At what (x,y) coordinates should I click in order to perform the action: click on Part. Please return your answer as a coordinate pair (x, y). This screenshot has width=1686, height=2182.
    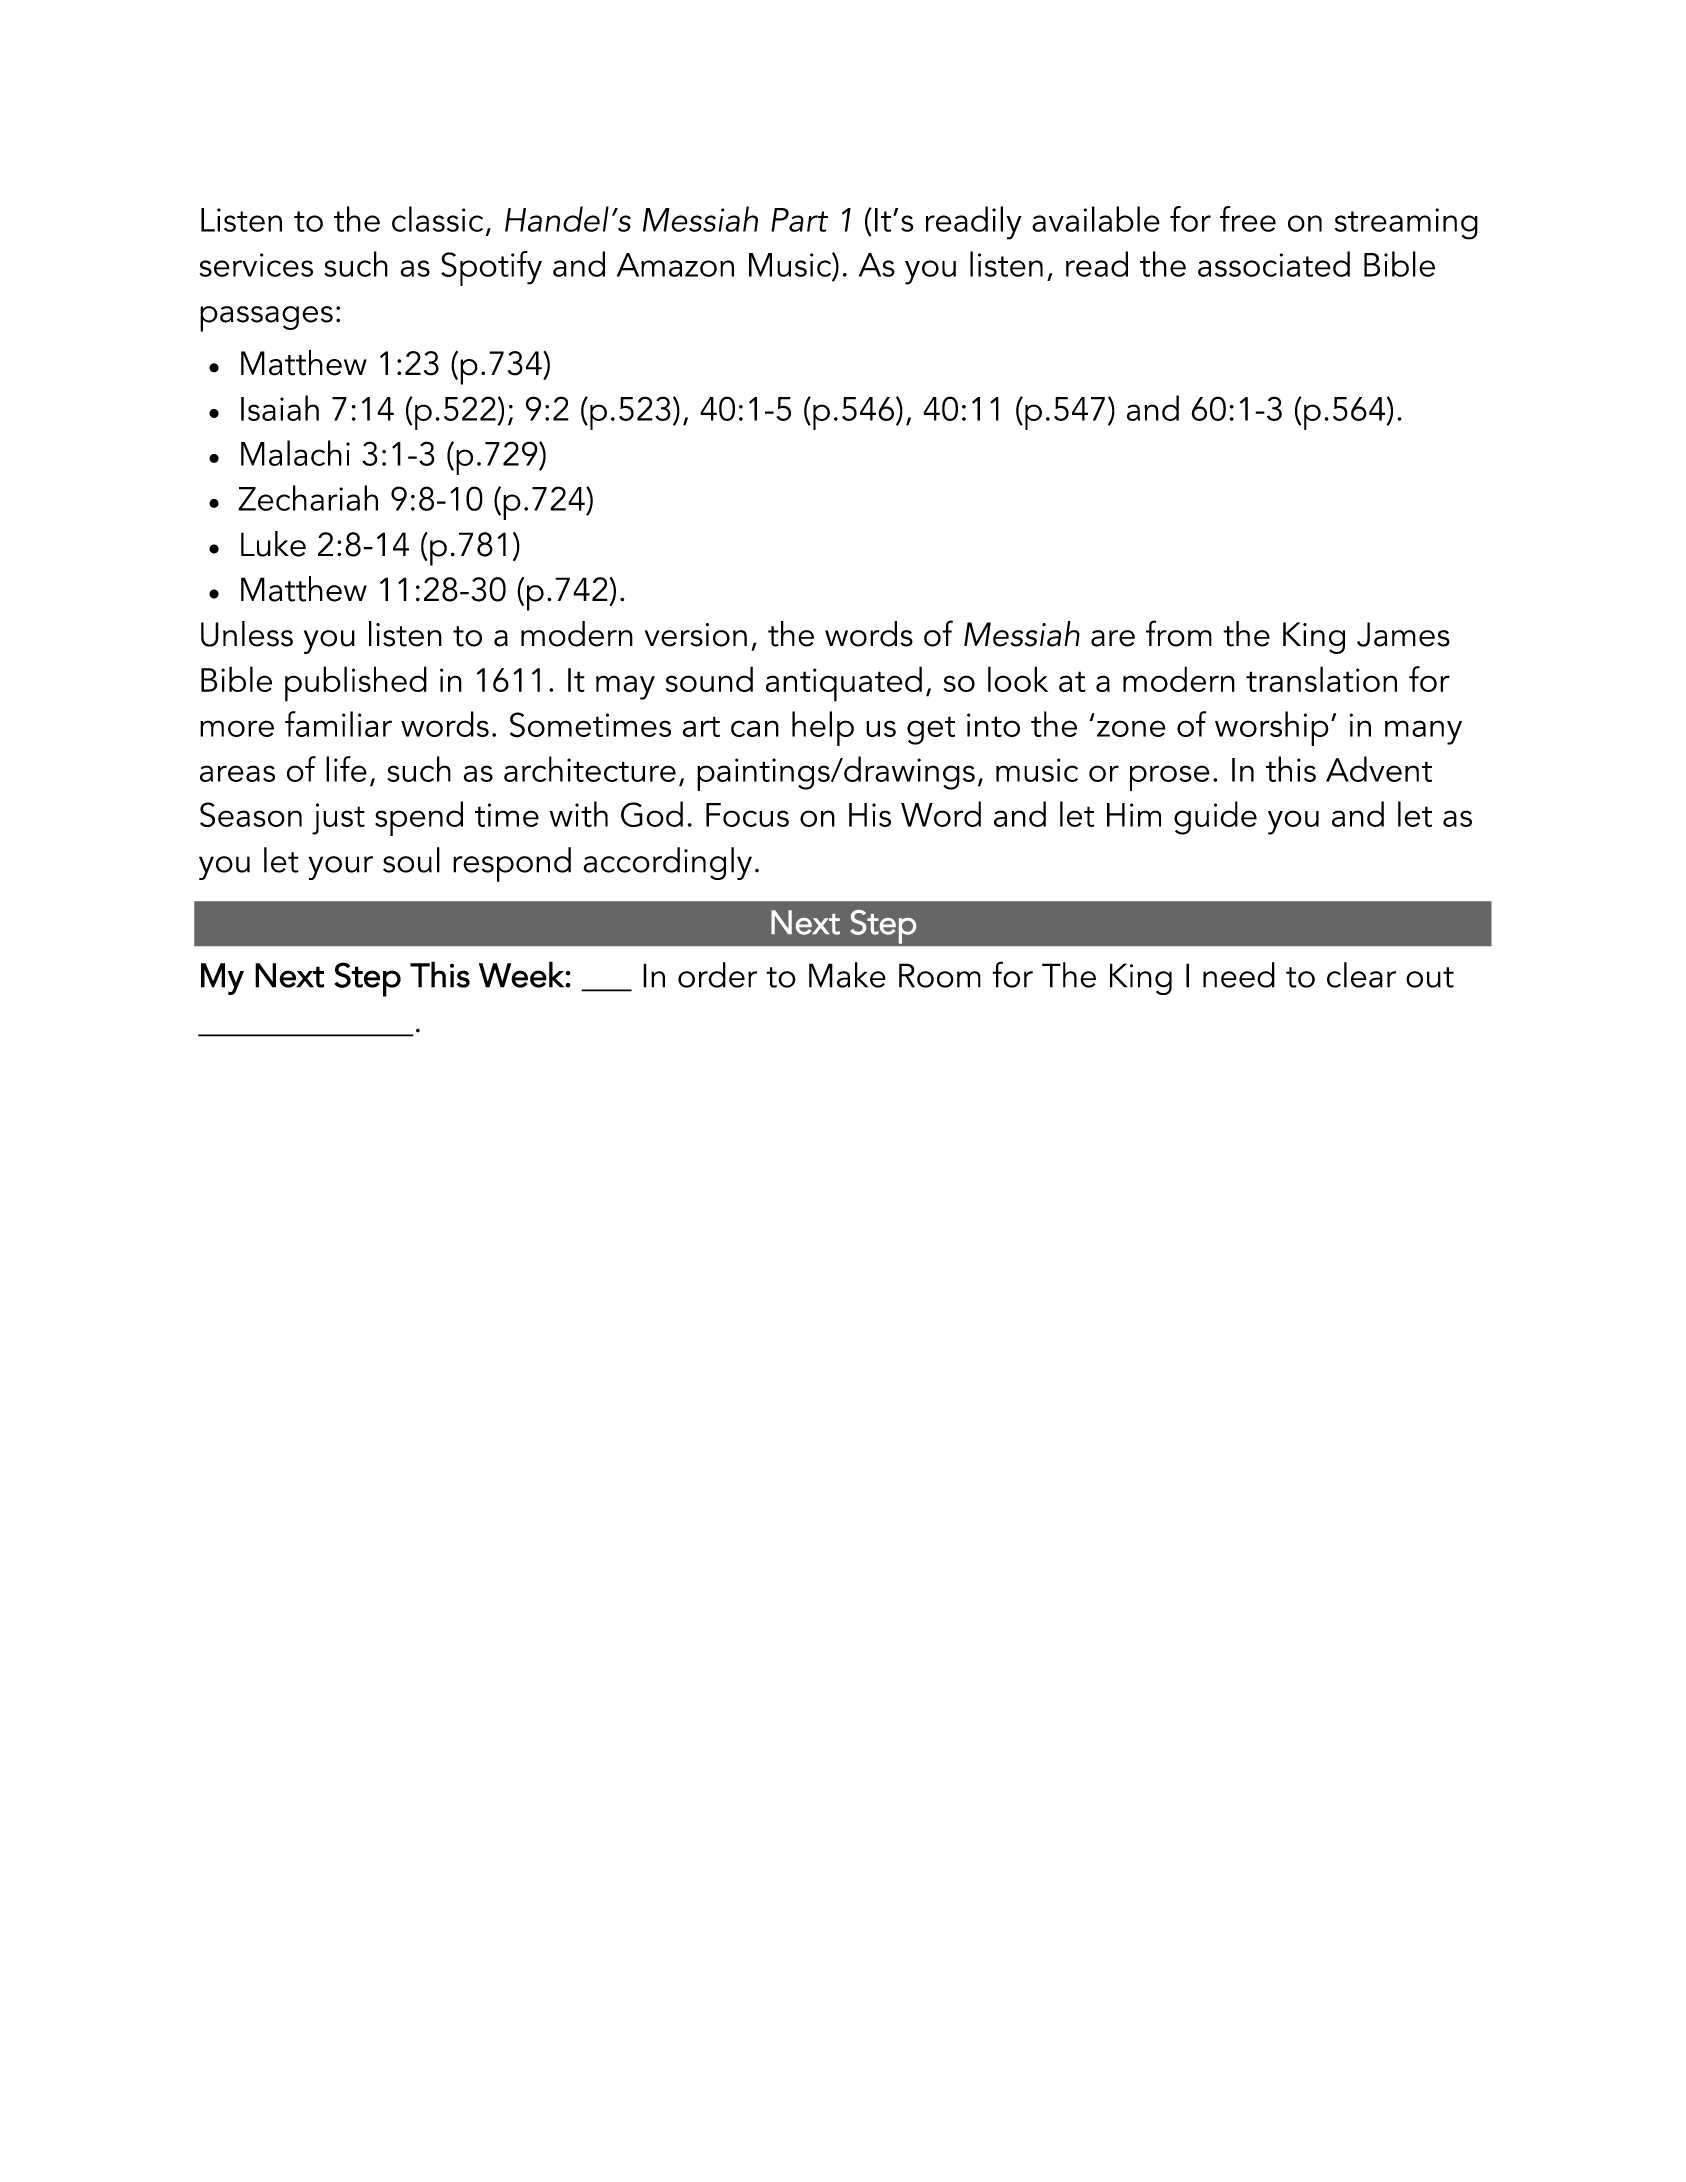
    Looking at the image, I should click on (799, 220).
